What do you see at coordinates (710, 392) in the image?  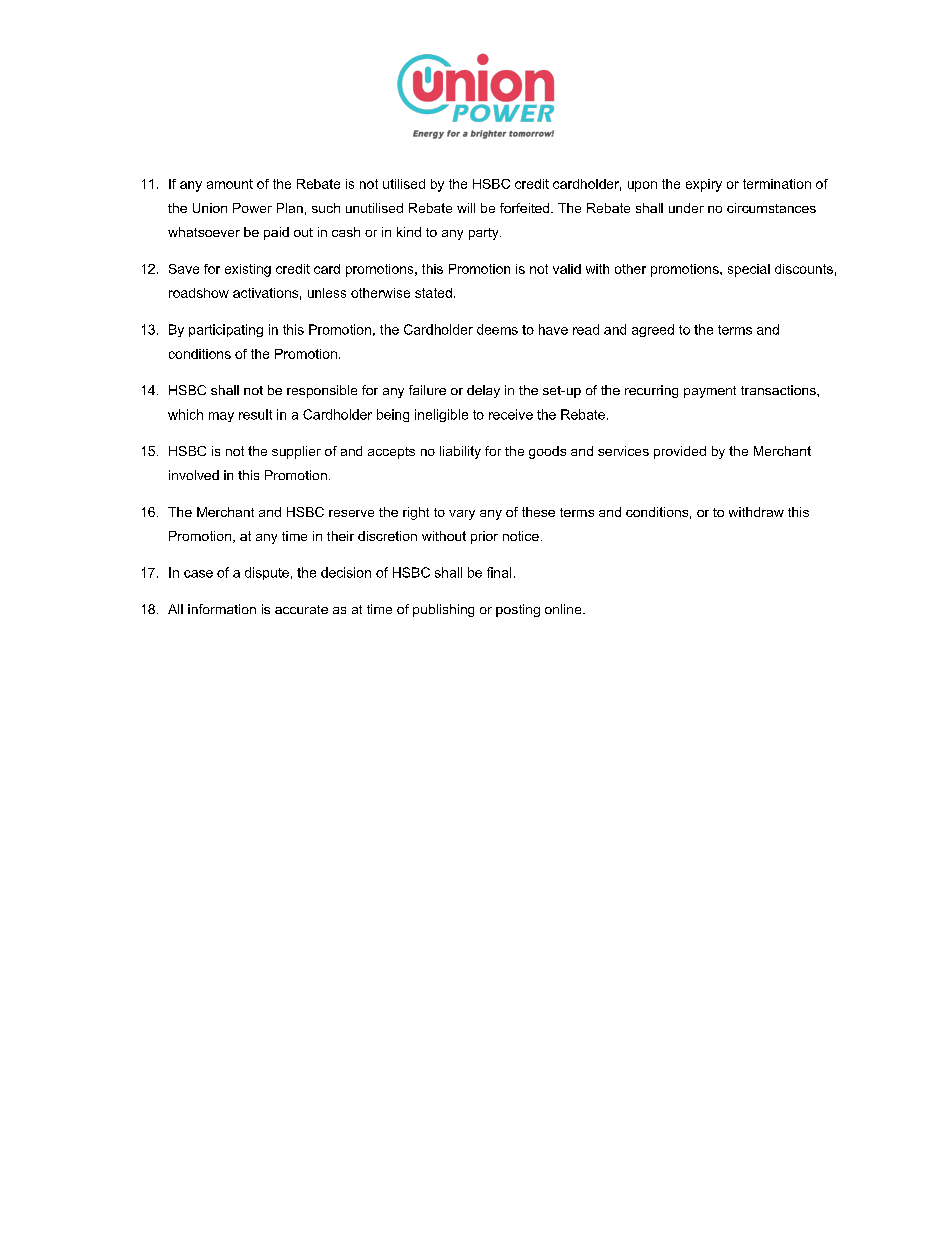 I see `payment` at bounding box center [710, 392].
